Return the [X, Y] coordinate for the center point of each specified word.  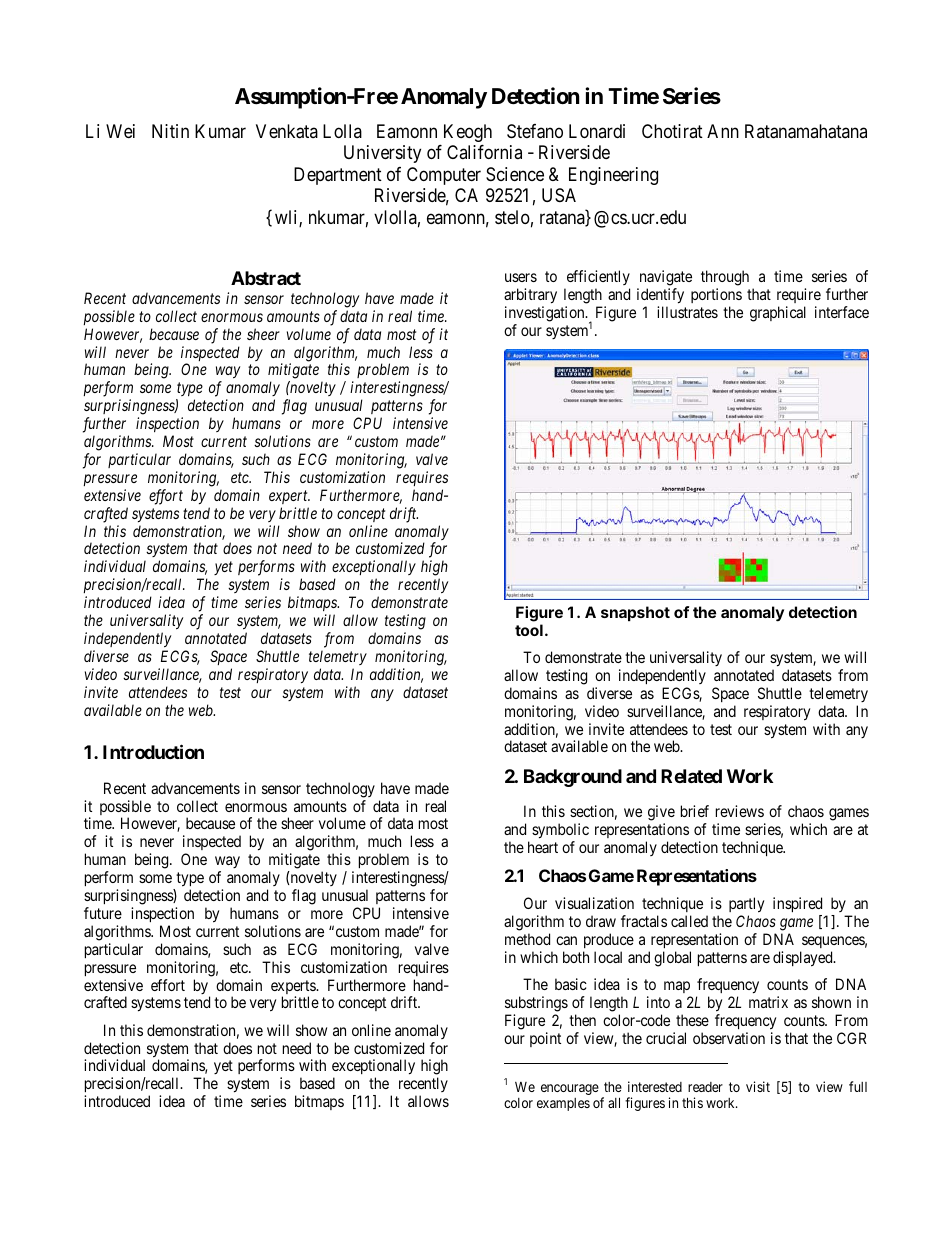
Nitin [170, 131]
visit [758, 1086]
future [103, 913]
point [545, 1039]
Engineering [613, 176]
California [484, 152]
